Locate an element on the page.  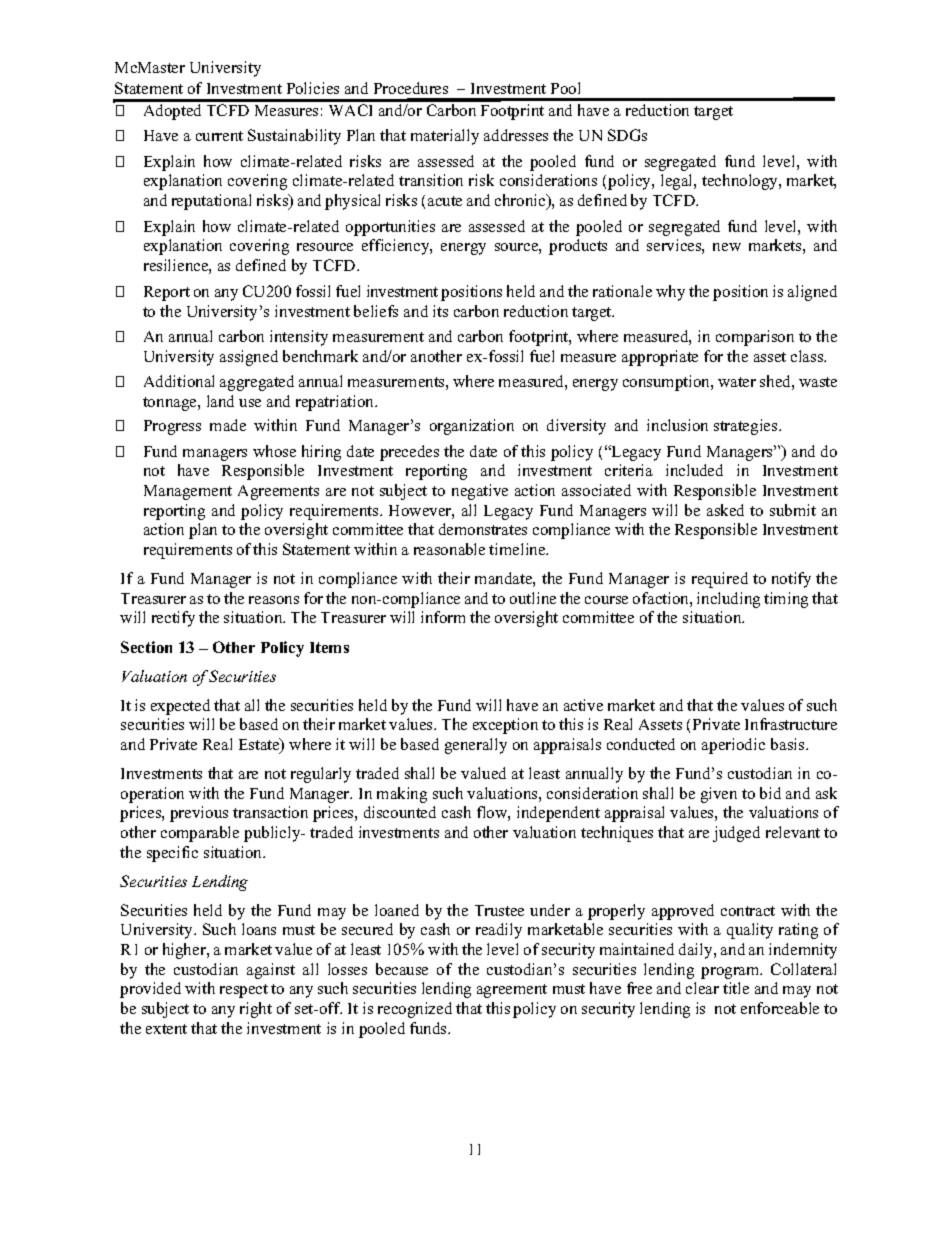
current is located at coordinates (219, 136).
